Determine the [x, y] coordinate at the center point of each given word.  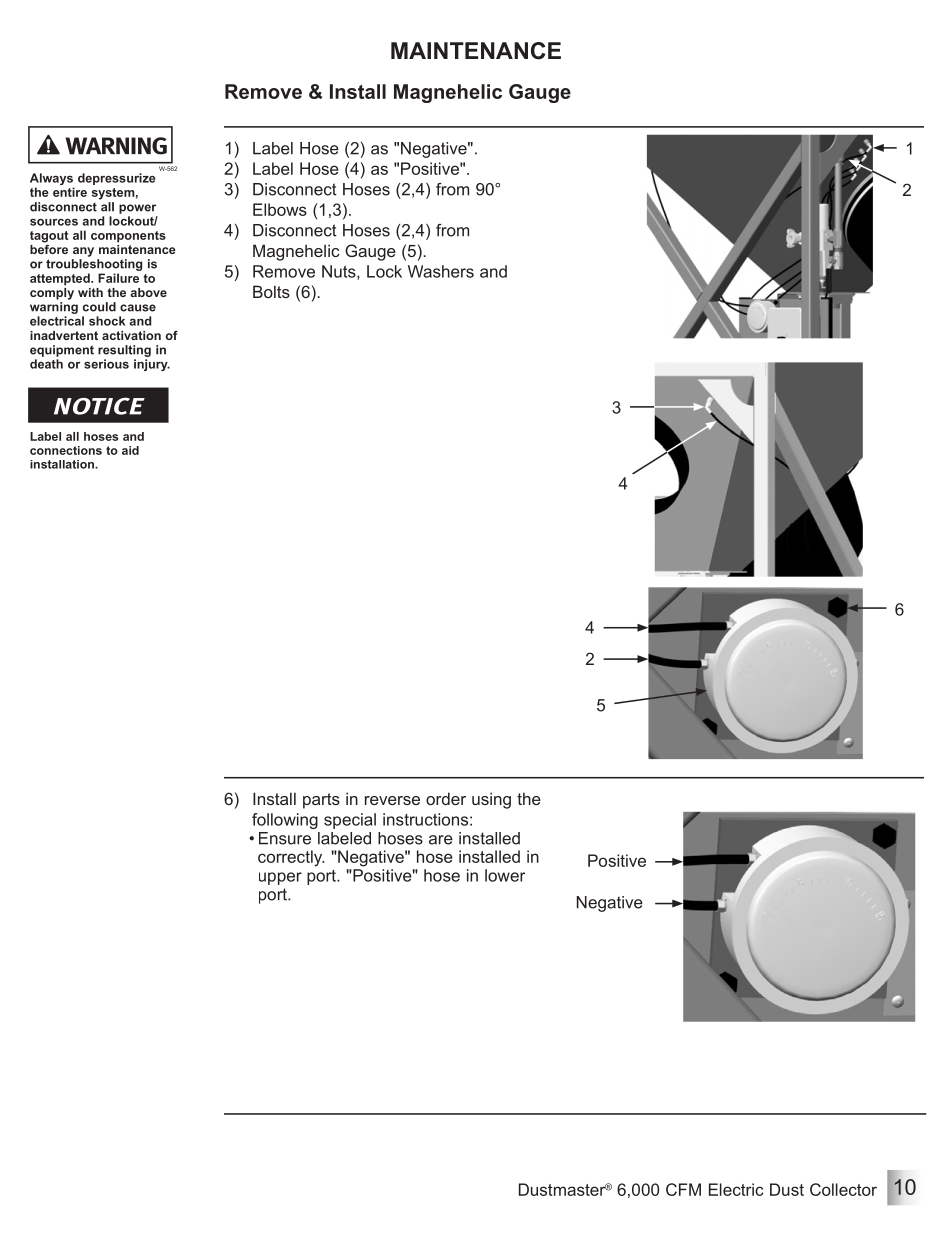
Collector [843, 1189]
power [137, 209]
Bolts [271, 291]
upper [280, 878]
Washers [441, 271]
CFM [683, 1189]
